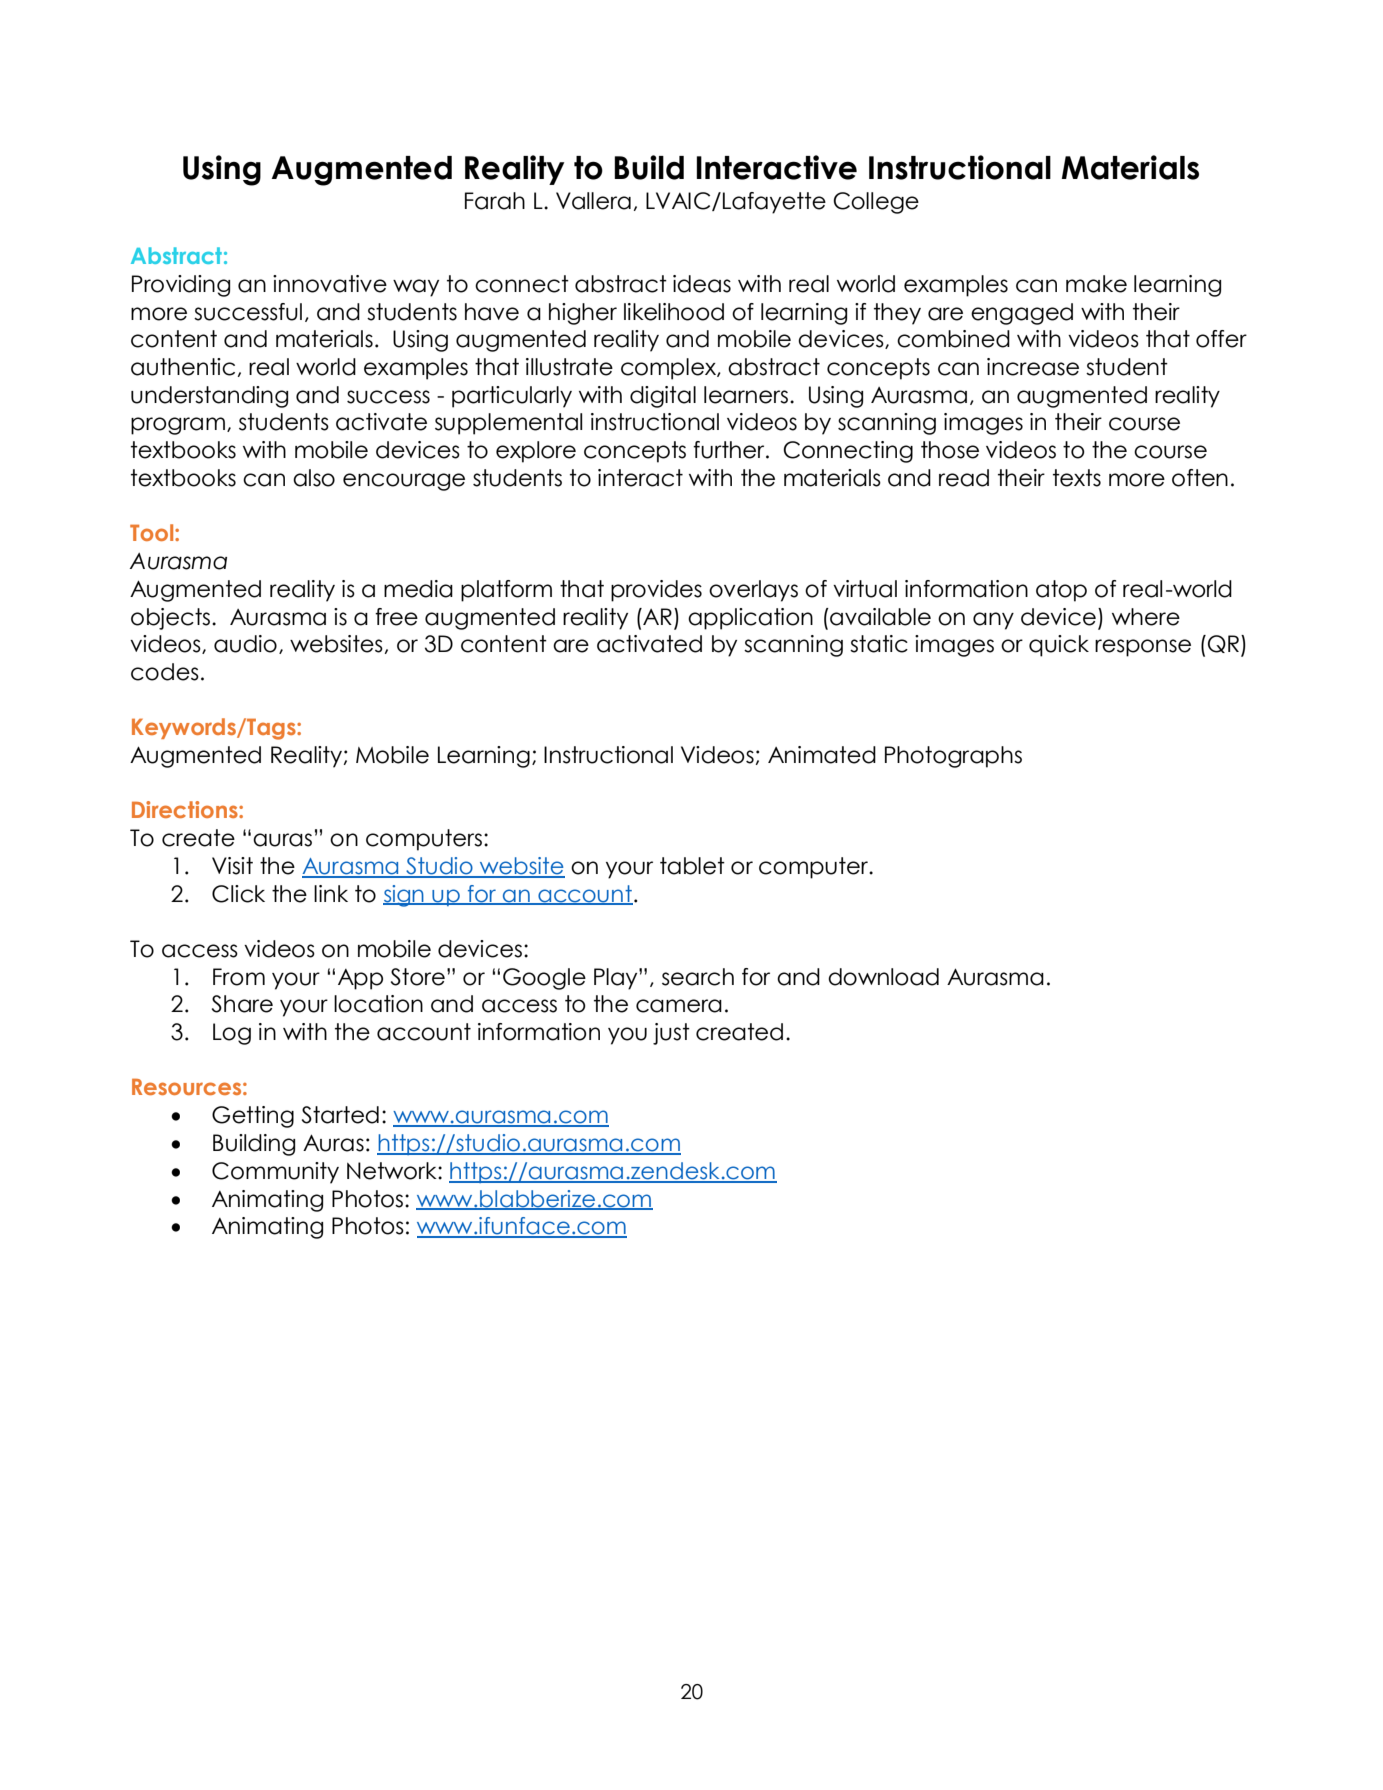  I want to click on quick, so click(1059, 646).
